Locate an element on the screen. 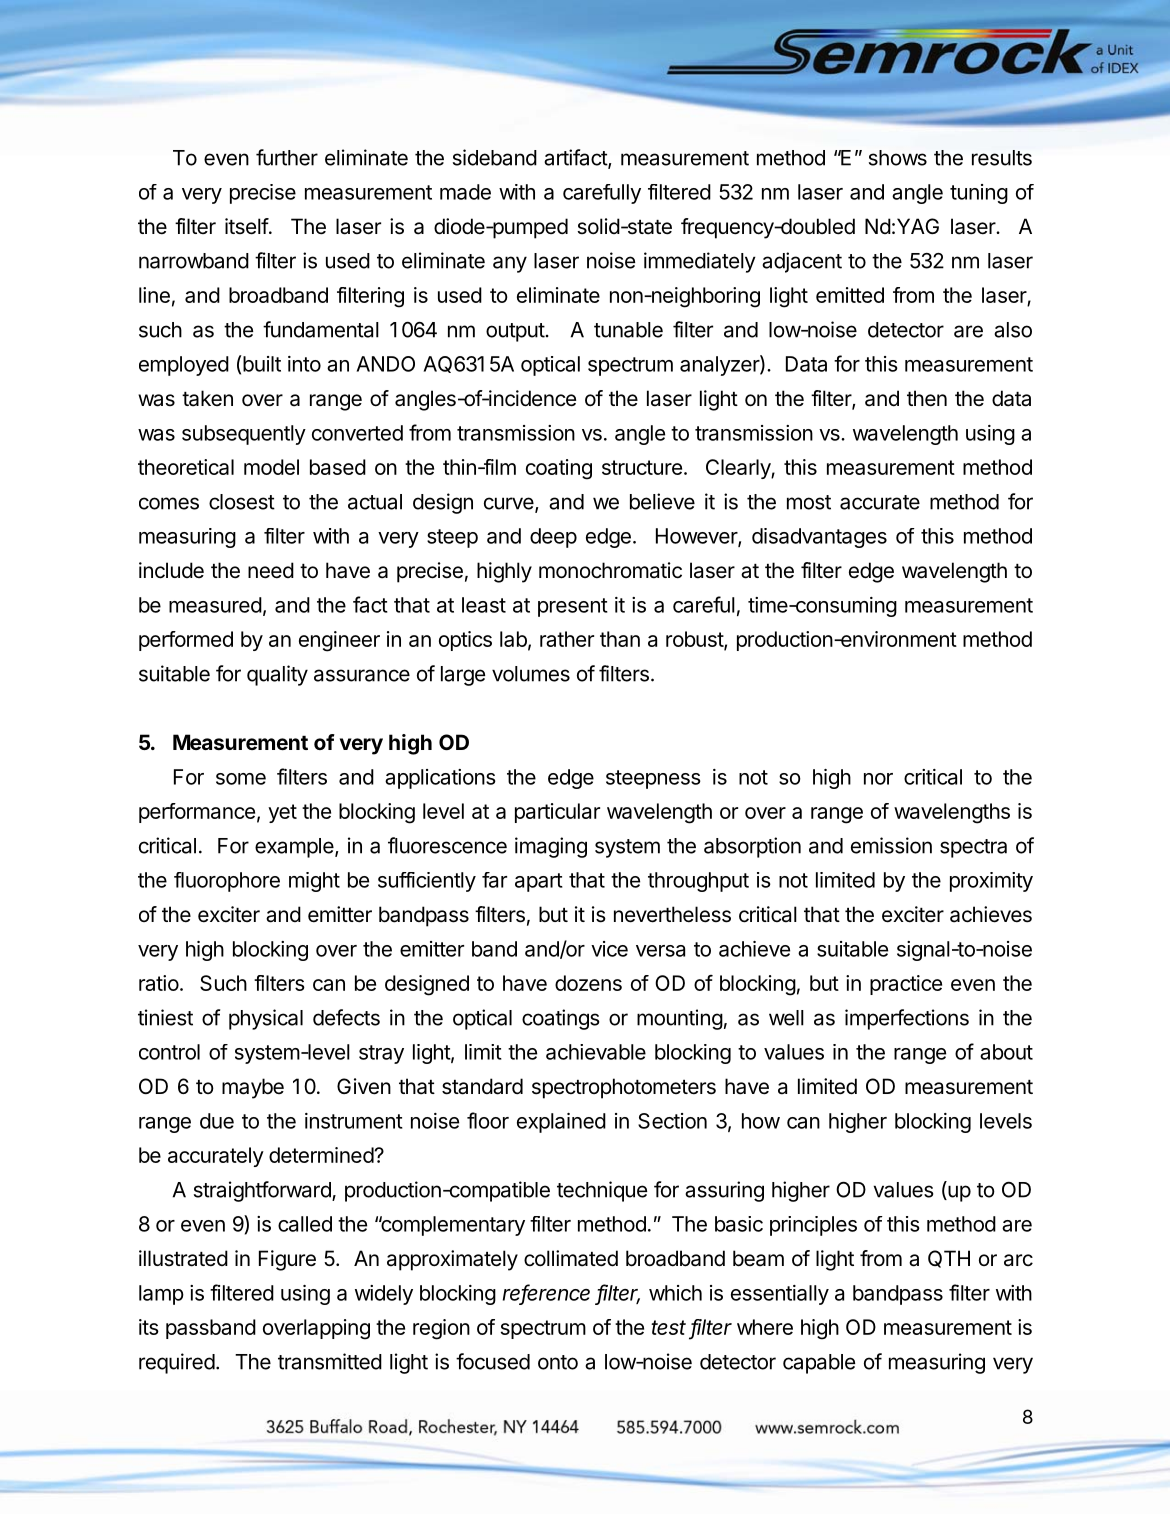  quality is located at coordinates (277, 675).
